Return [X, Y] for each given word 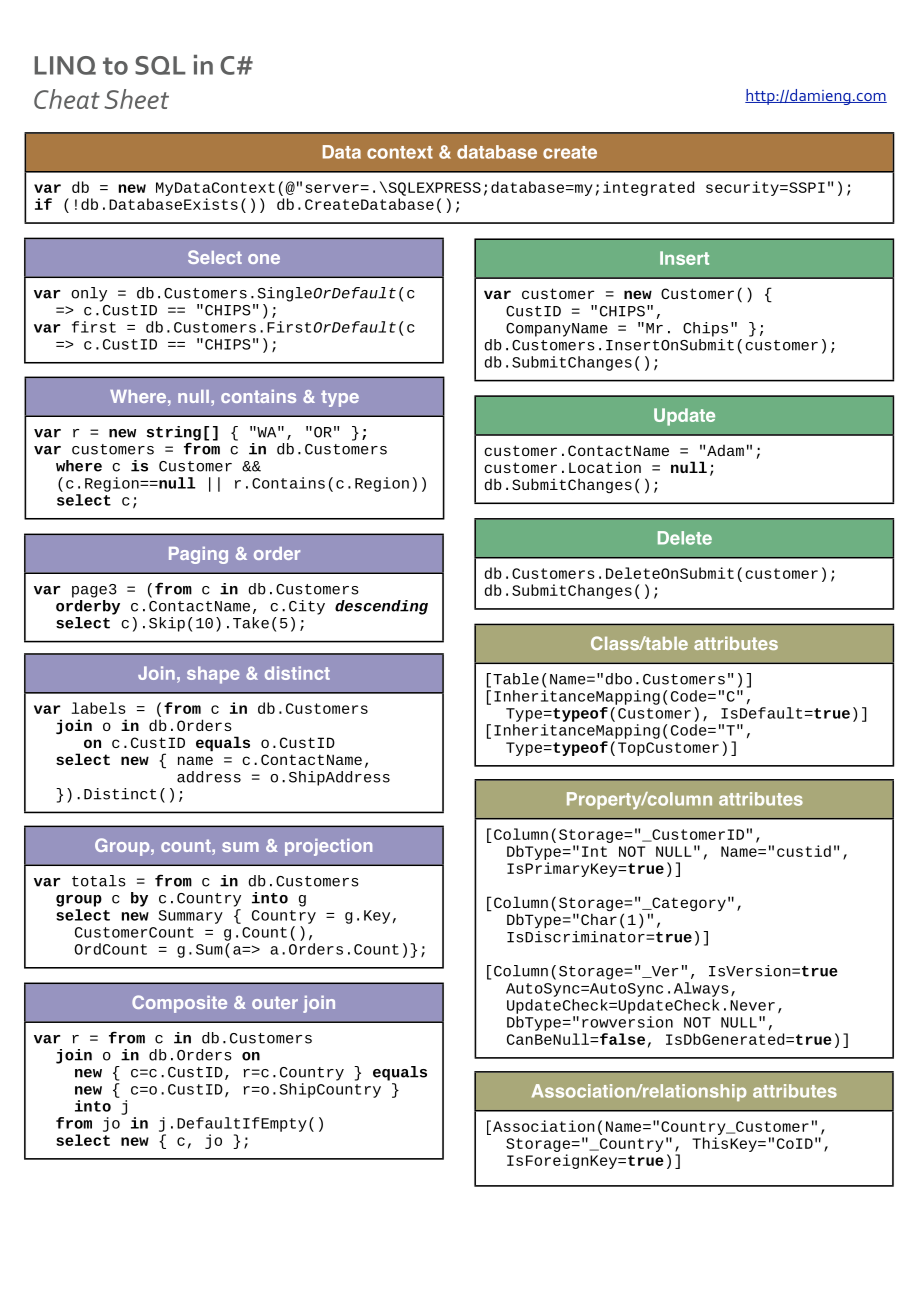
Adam [725, 450]
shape [213, 675]
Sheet [136, 99]
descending [381, 607]
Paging [198, 555]
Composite [179, 1004]
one [264, 259]
